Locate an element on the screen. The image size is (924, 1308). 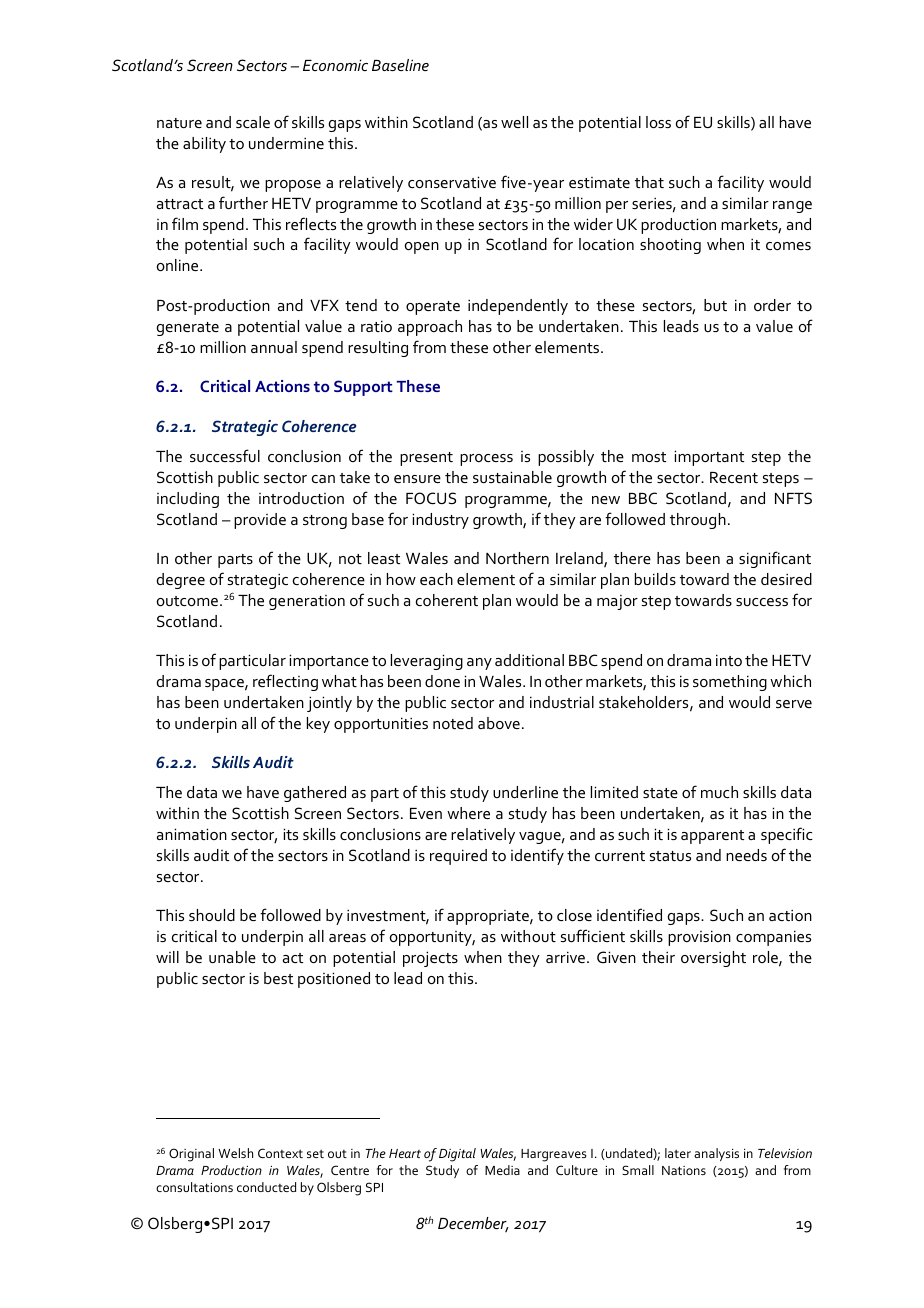
into is located at coordinates (729, 660).
